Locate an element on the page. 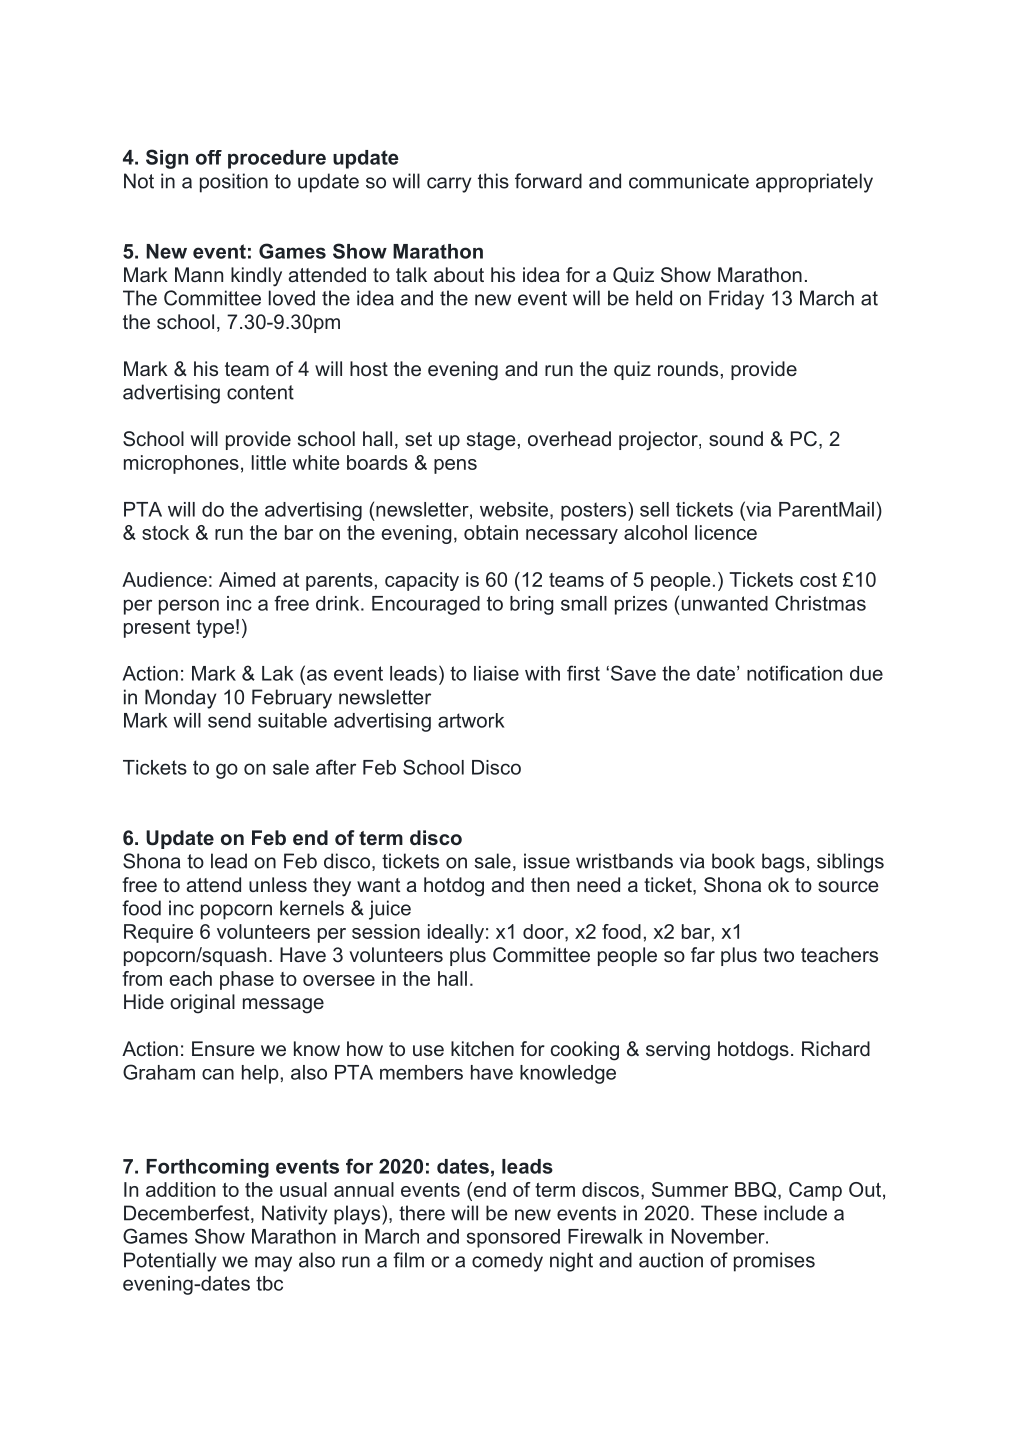 The image size is (1012, 1431). may is located at coordinates (273, 1264).
